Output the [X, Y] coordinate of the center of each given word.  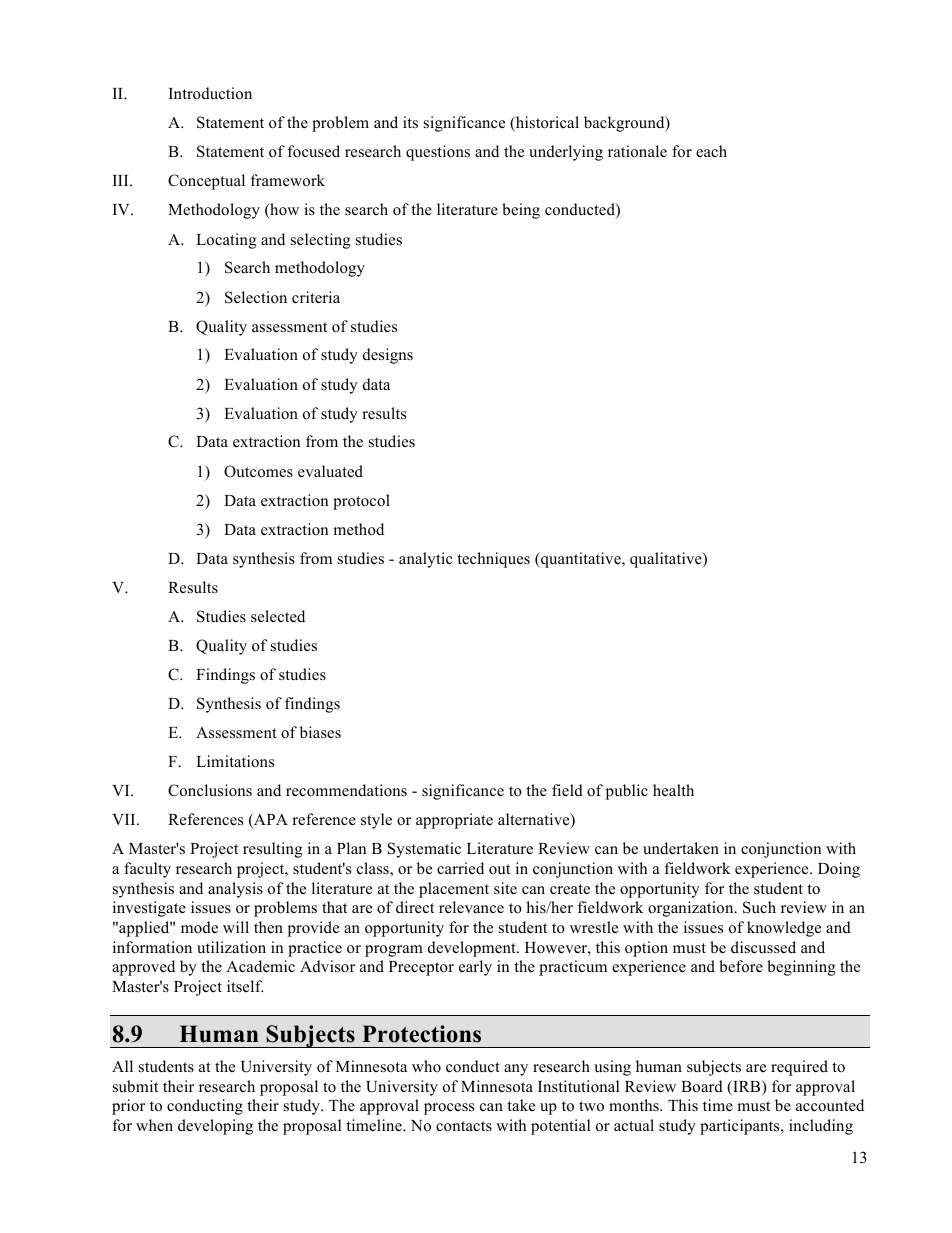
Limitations [235, 761]
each [711, 151]
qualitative [667, 560]
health [673, 790]
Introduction [210, 93]
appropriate [454, 821]
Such [759, 907]
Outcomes [258, 471]
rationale [637, 151]
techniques [493, 560]
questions [438, 153]
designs [388, 356]
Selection [256, 297]
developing [215, 1127]
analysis [235, 890]
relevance [471, 907]
